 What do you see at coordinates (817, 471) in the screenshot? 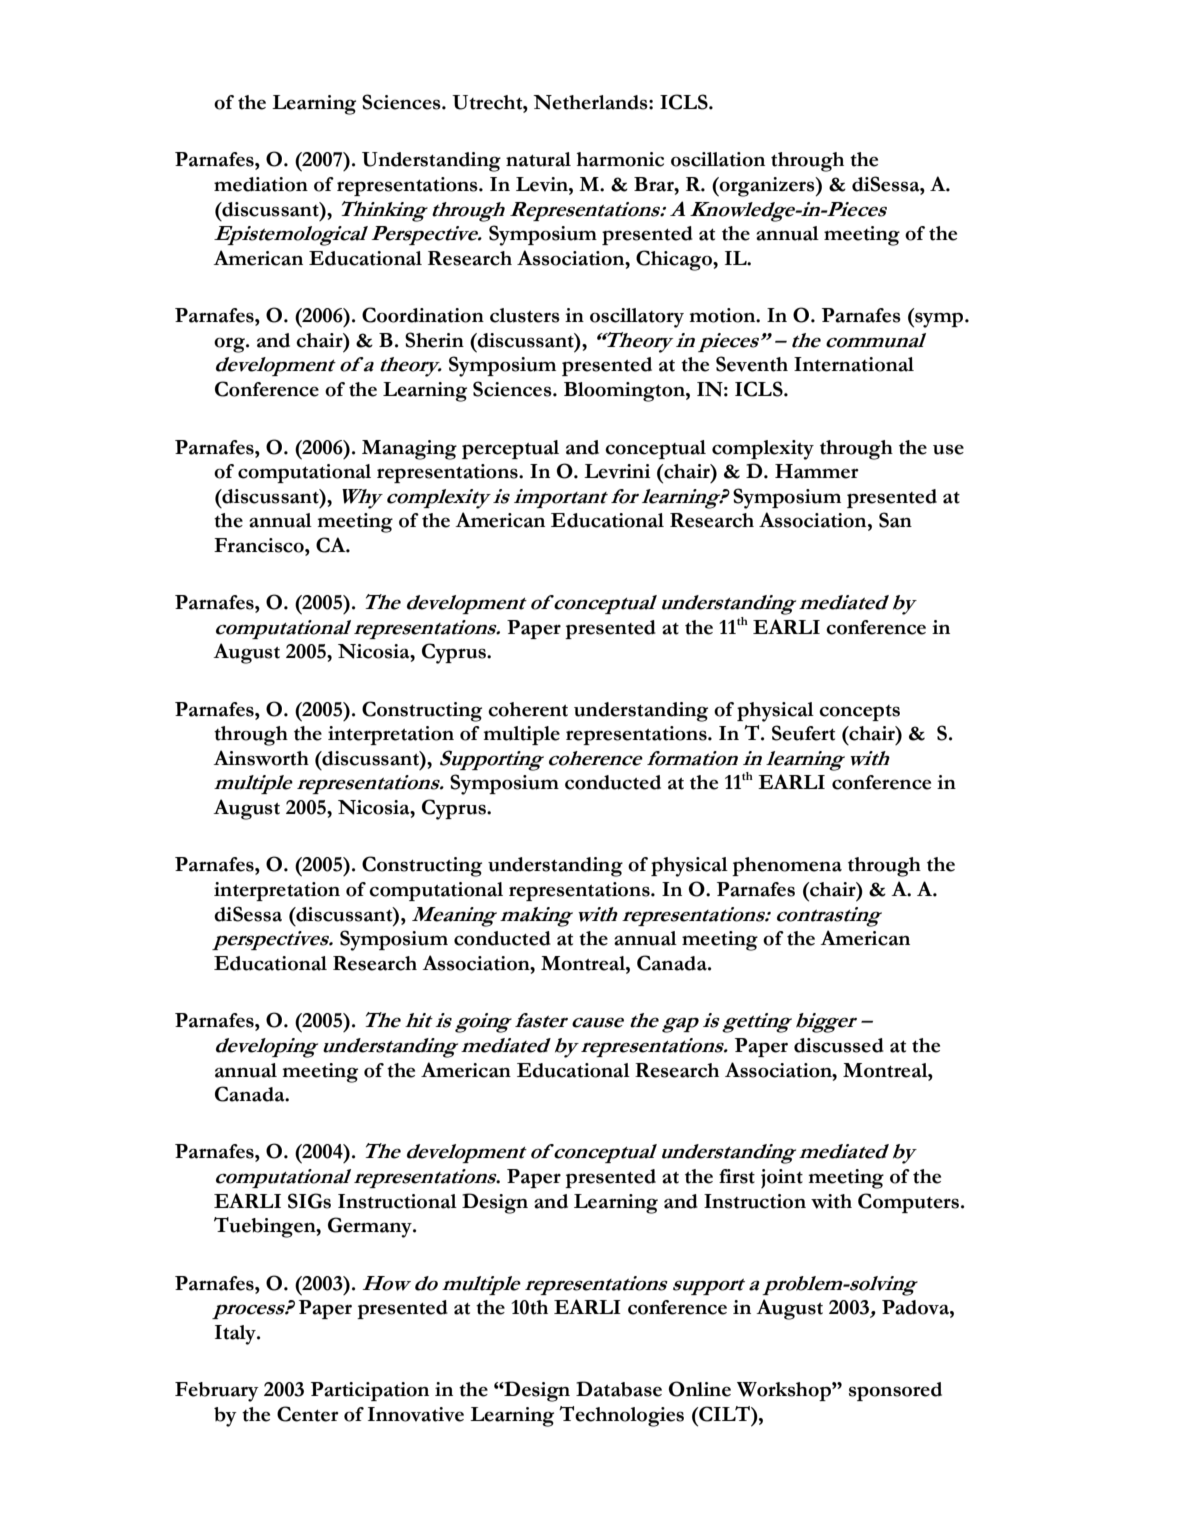
I see `Hammer` at bounding box center [817, 471].
